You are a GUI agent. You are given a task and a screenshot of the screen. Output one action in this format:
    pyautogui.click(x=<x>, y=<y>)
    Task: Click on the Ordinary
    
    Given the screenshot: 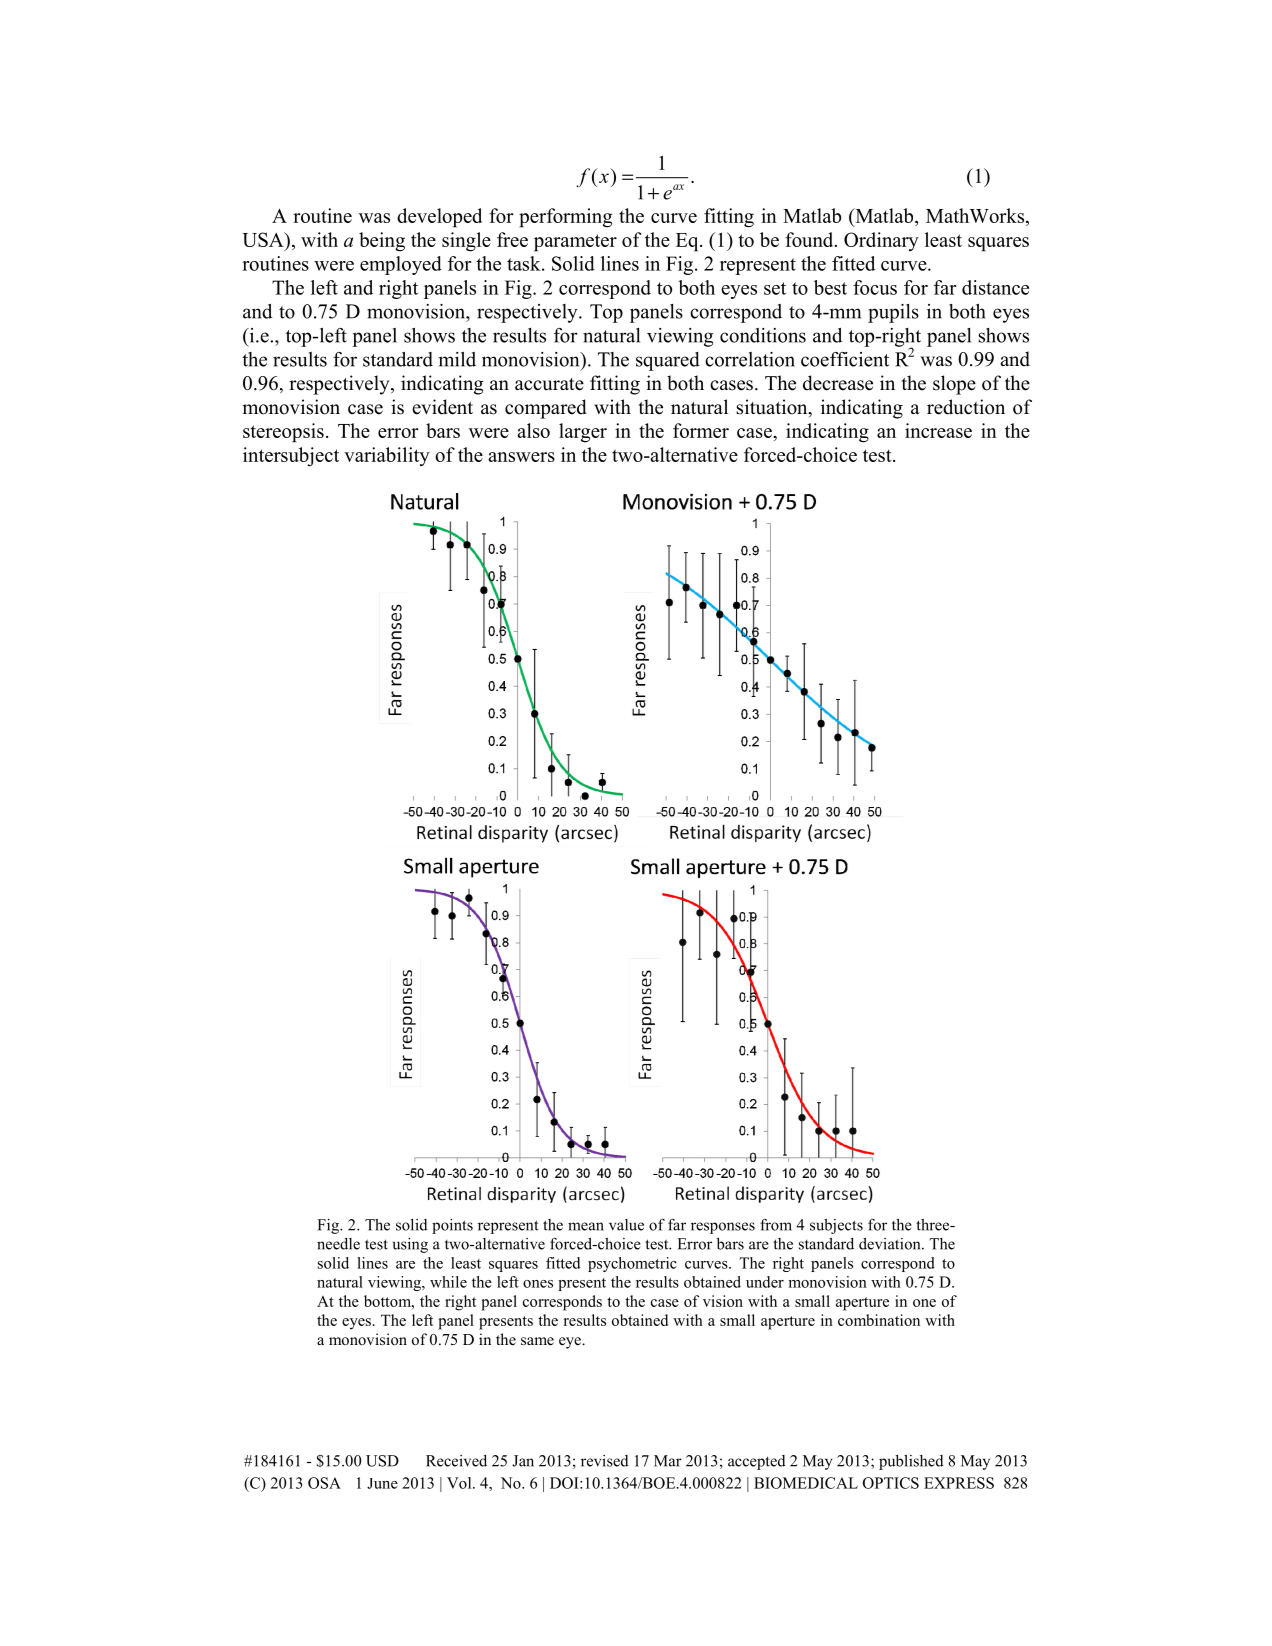 What is the action you would take?
    pyautogui.click(x=881, y=241)
